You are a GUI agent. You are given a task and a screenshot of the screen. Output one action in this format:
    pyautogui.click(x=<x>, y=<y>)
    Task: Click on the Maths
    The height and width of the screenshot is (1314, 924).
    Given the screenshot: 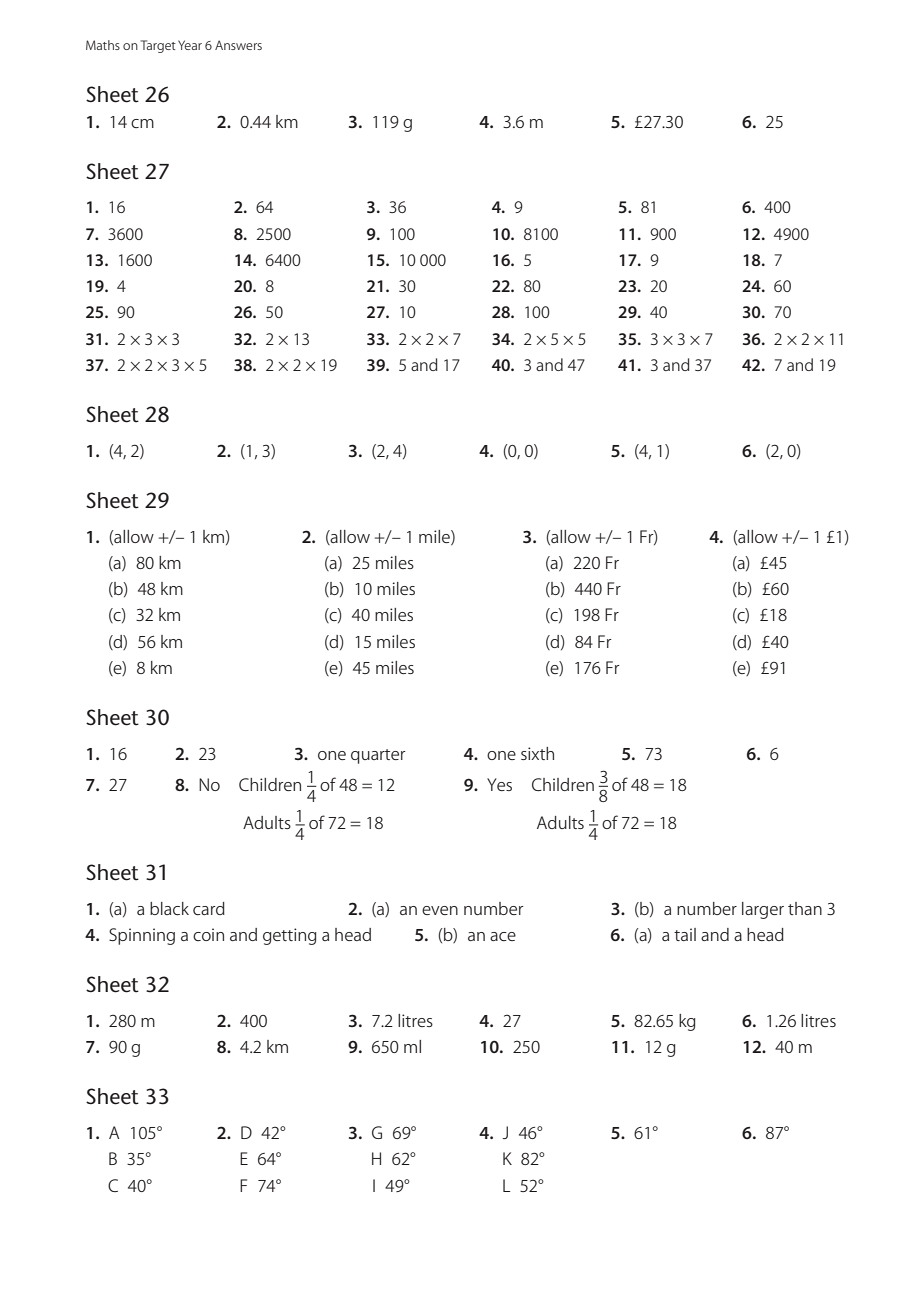 What is the action you would take?
    pyautogui.click(x=103, y=45)
